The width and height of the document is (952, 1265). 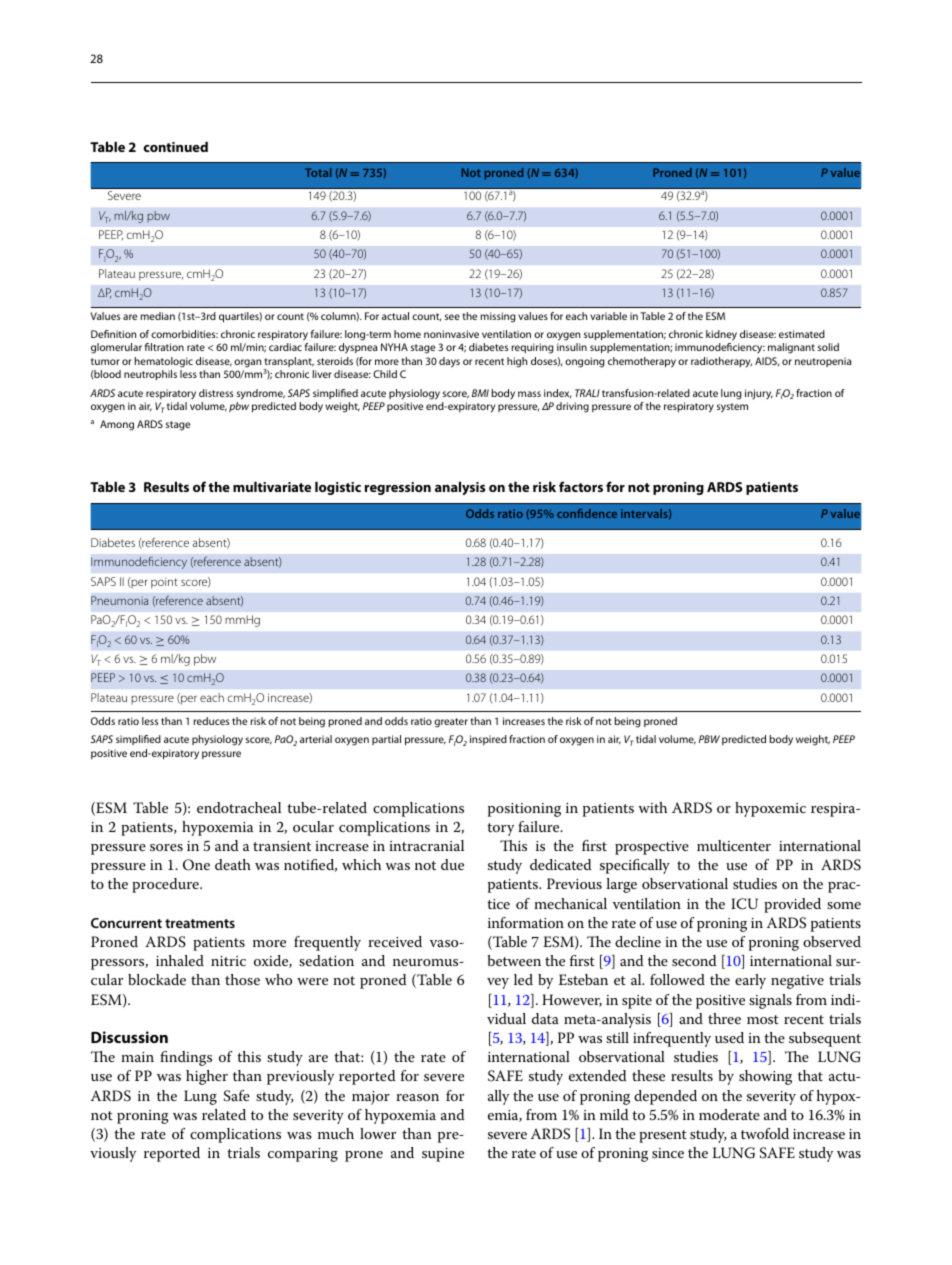 What do you see at coordinates (272, 486) in the document?
I see `multivariate` at bounding box center [272, 486].
